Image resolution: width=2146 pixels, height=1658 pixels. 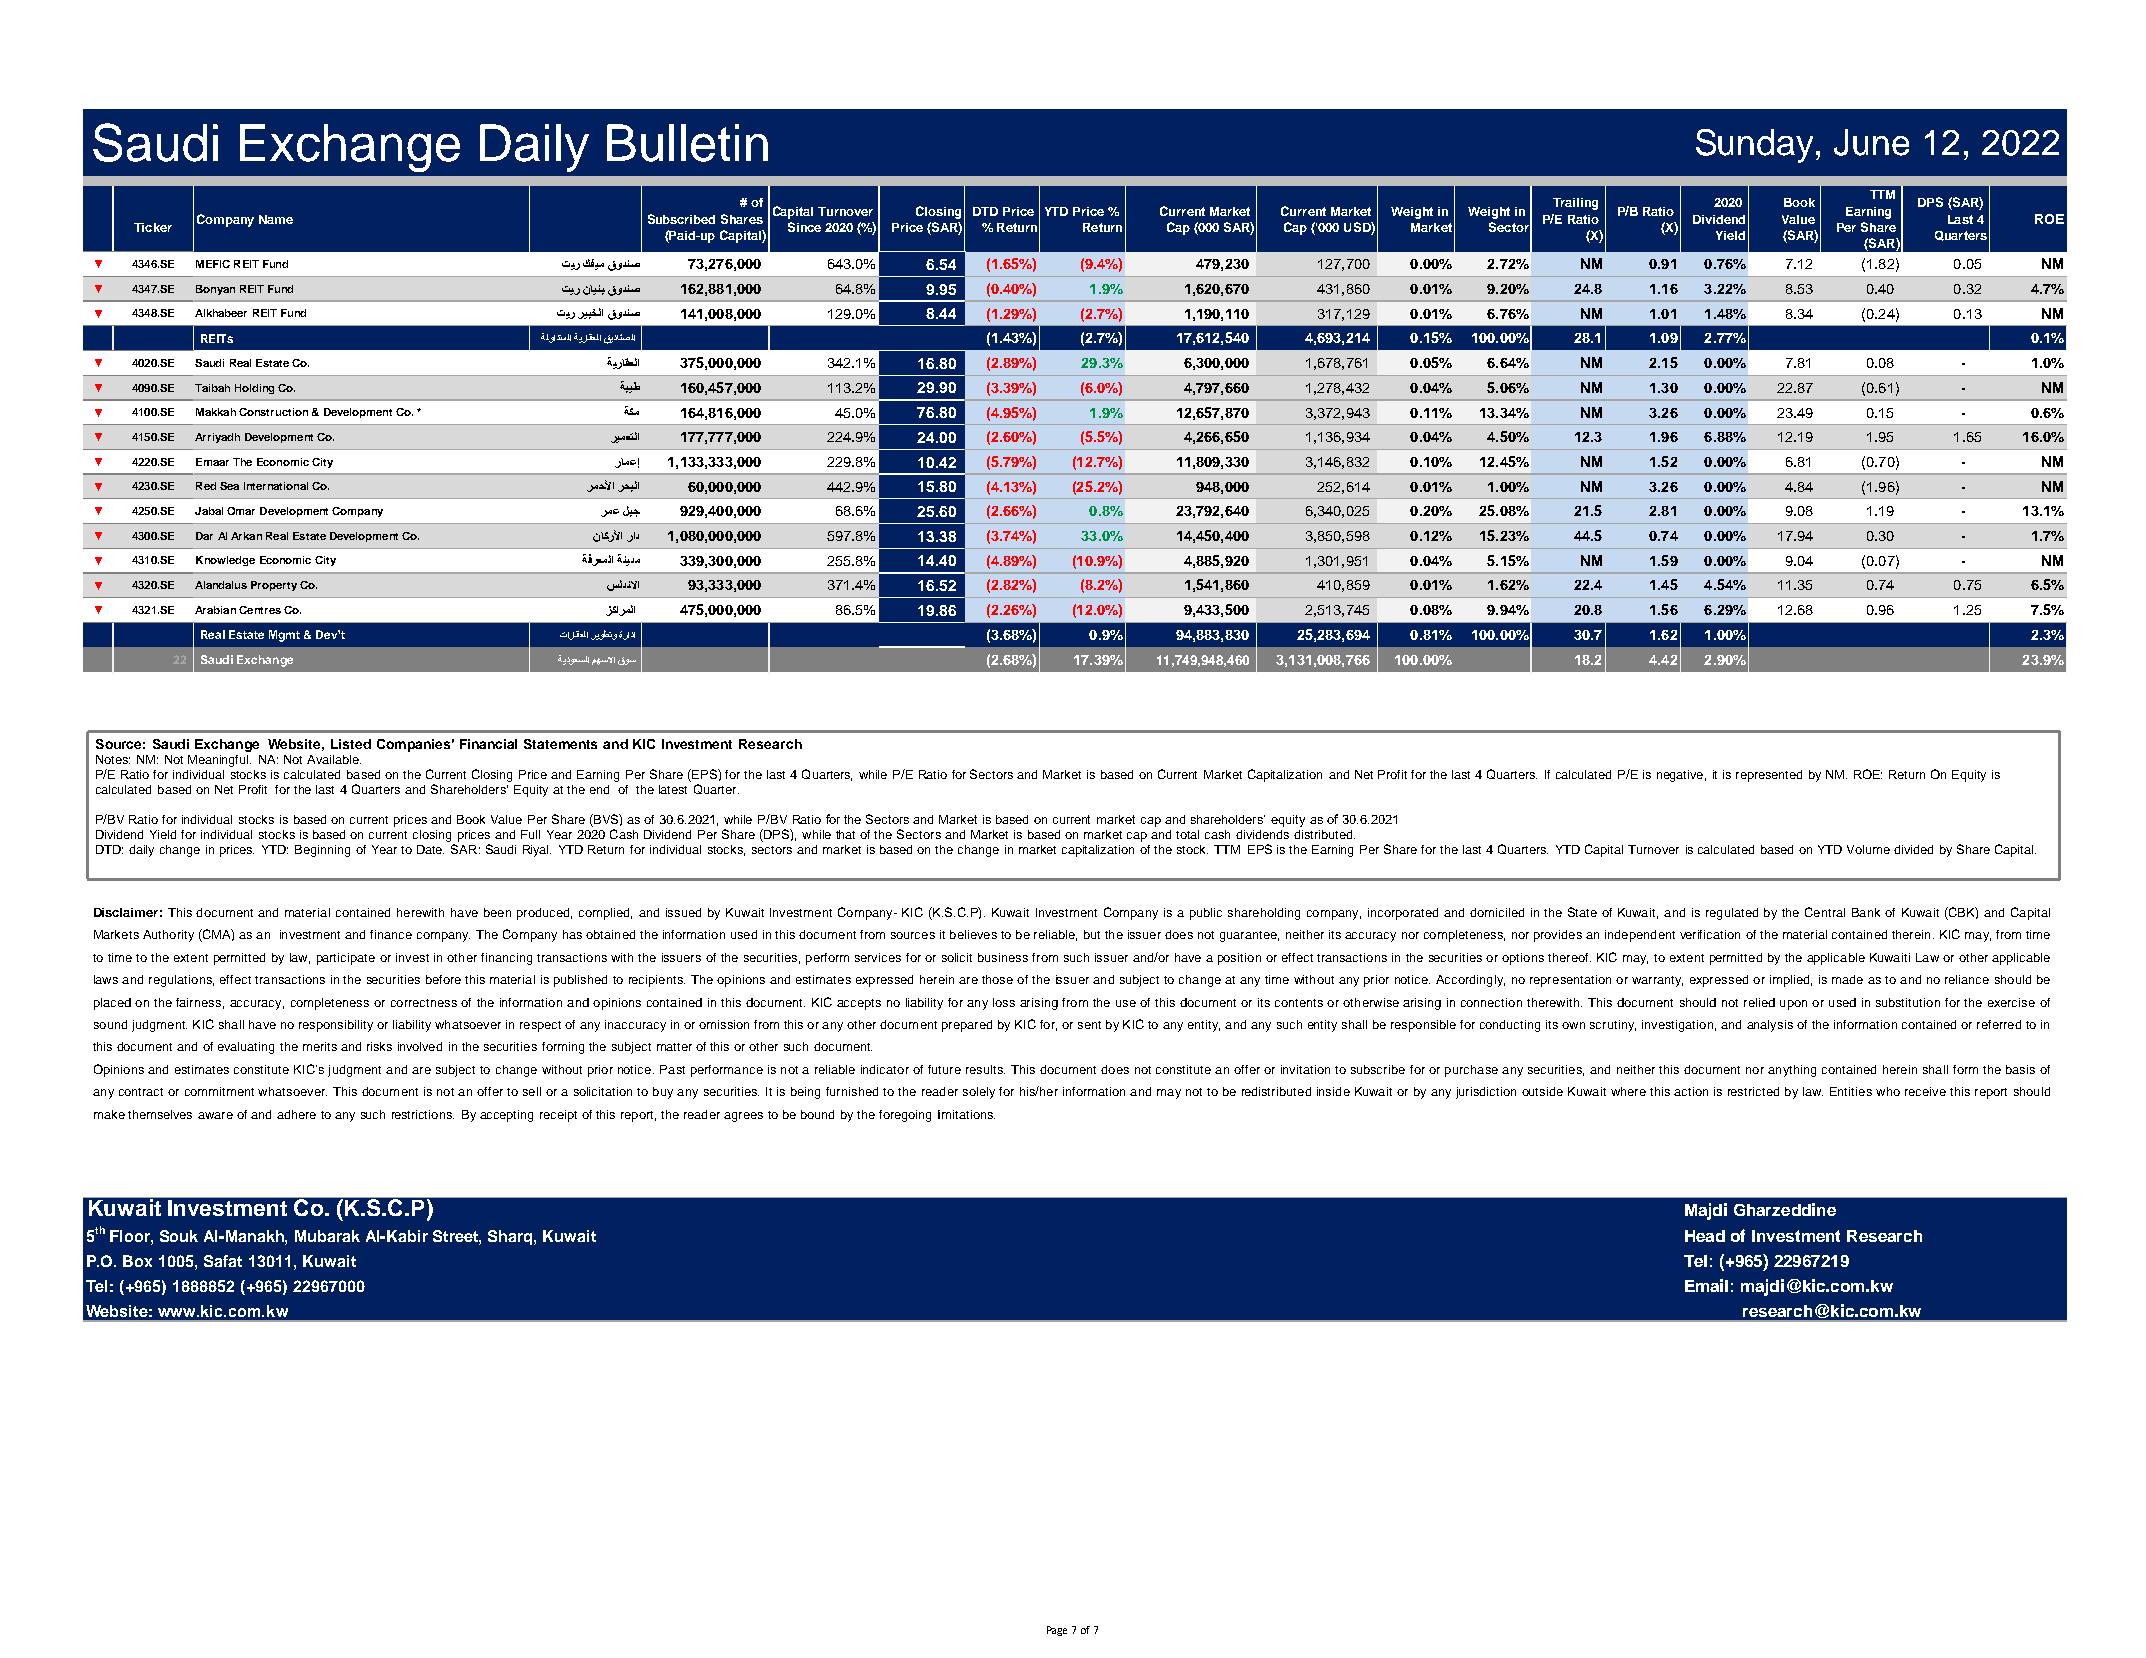 I want to click on Since, so click(x=804, y=227).
